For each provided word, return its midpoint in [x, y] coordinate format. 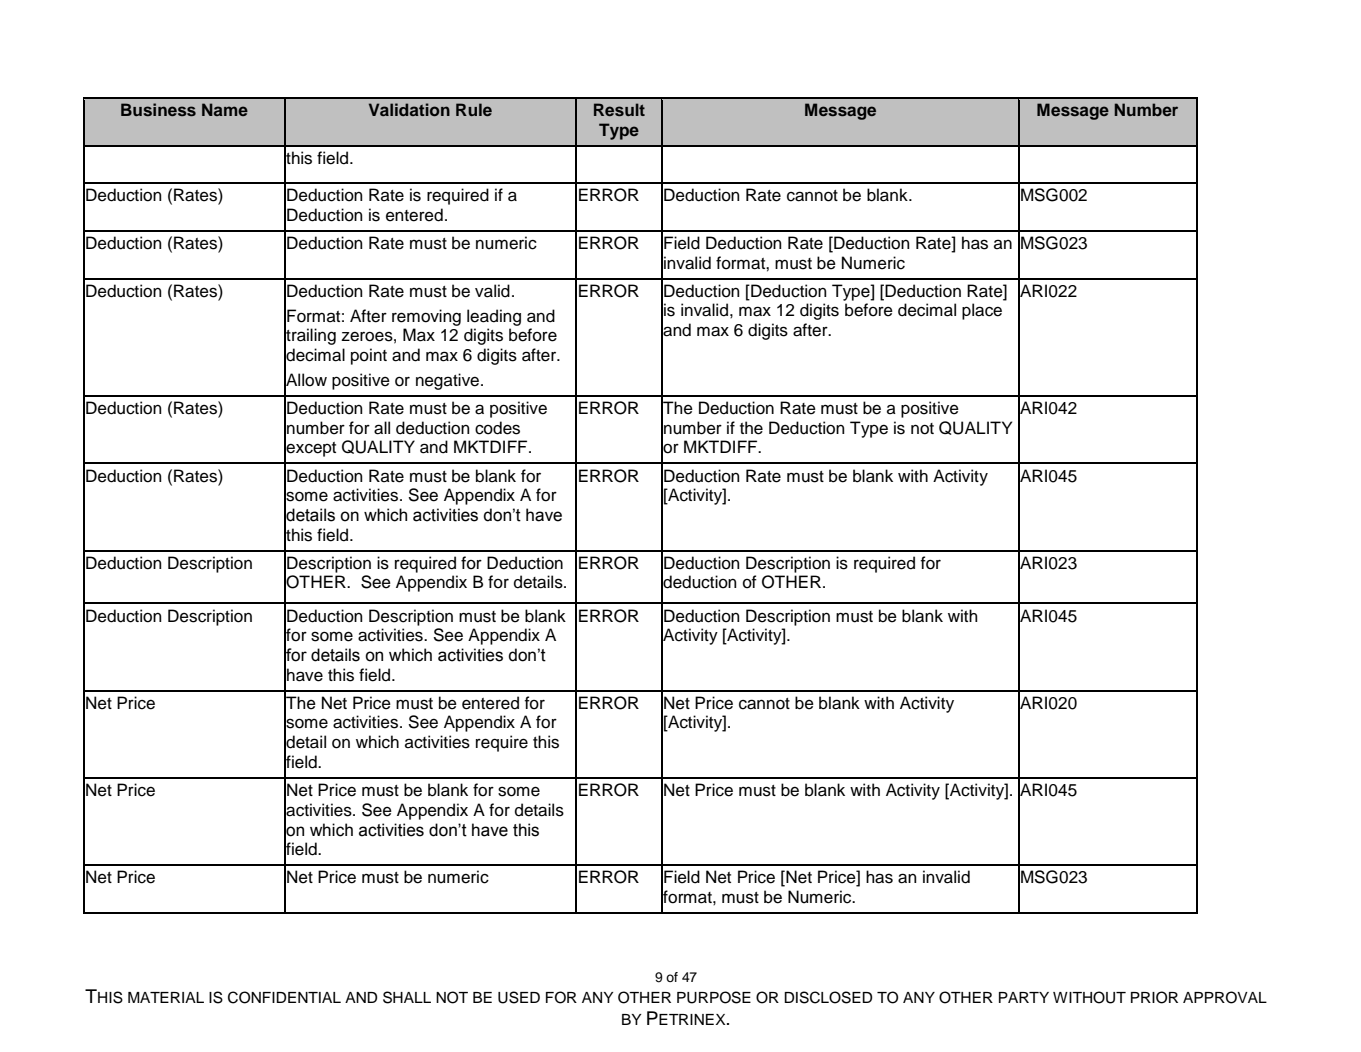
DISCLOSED [828, 997]
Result [619, 109]
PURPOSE [714, 997]
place [982, 311]
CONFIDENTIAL [284, 997]
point [369, 356]
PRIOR [1154, 997]
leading [494, 317]
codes [497, 428]
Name [225, 109]
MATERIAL [166, 997]
